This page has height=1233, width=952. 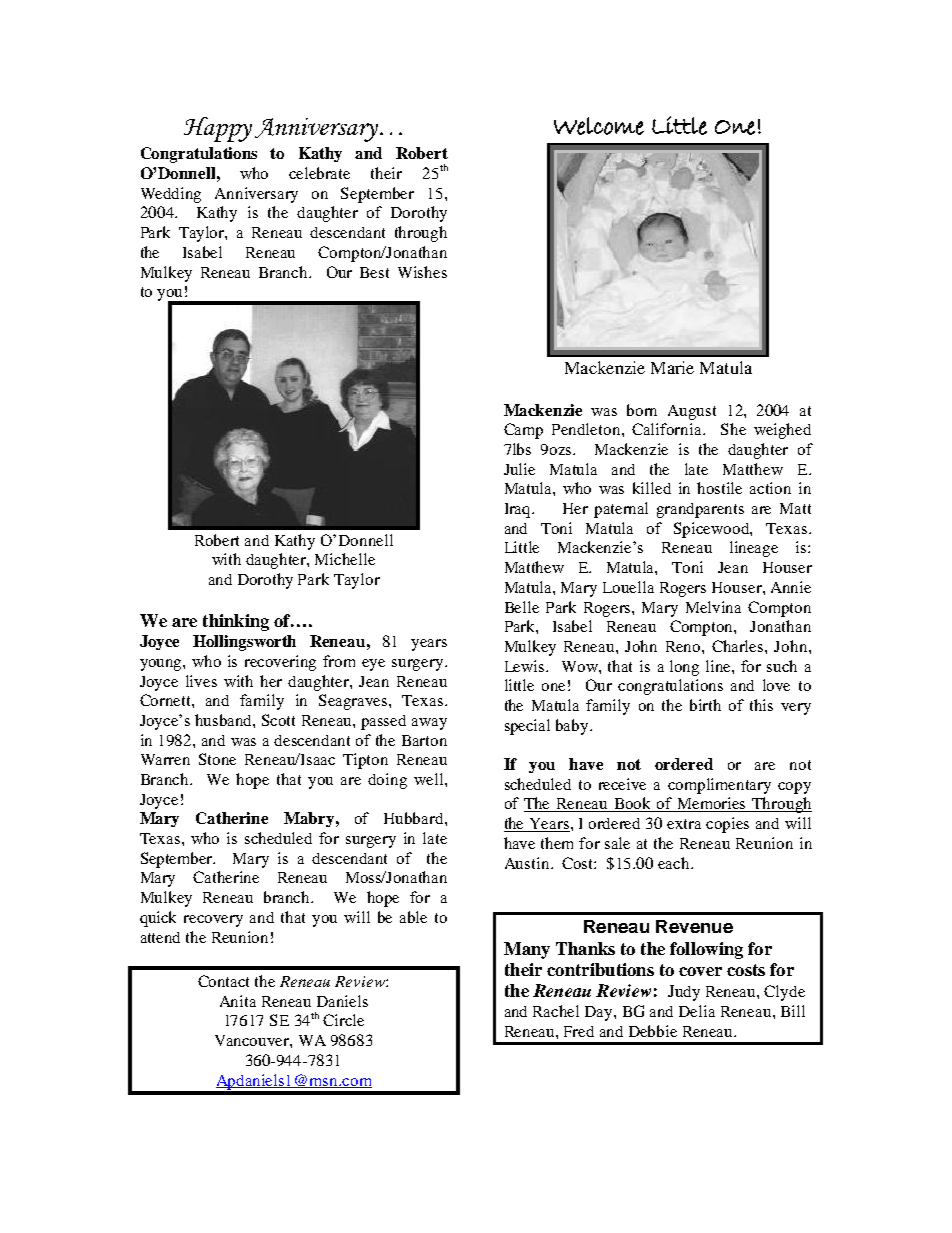 I want to click on August, so click(x=692, y=412).
